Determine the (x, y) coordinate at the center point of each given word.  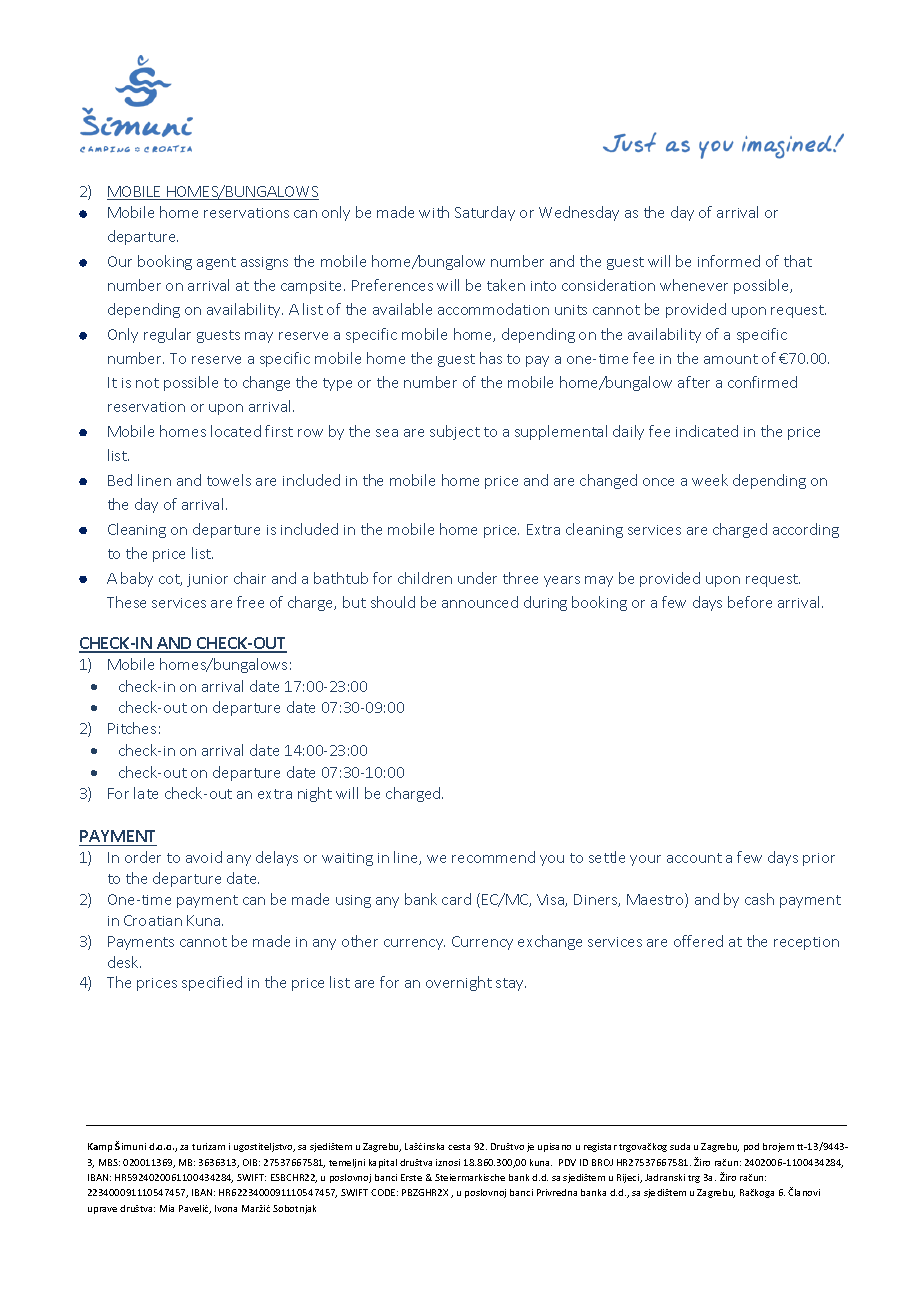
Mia (167, 1208)
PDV (567, 1162)
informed (729, 261)
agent (216, 263)
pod (751, 1147)
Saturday (485, 213)
